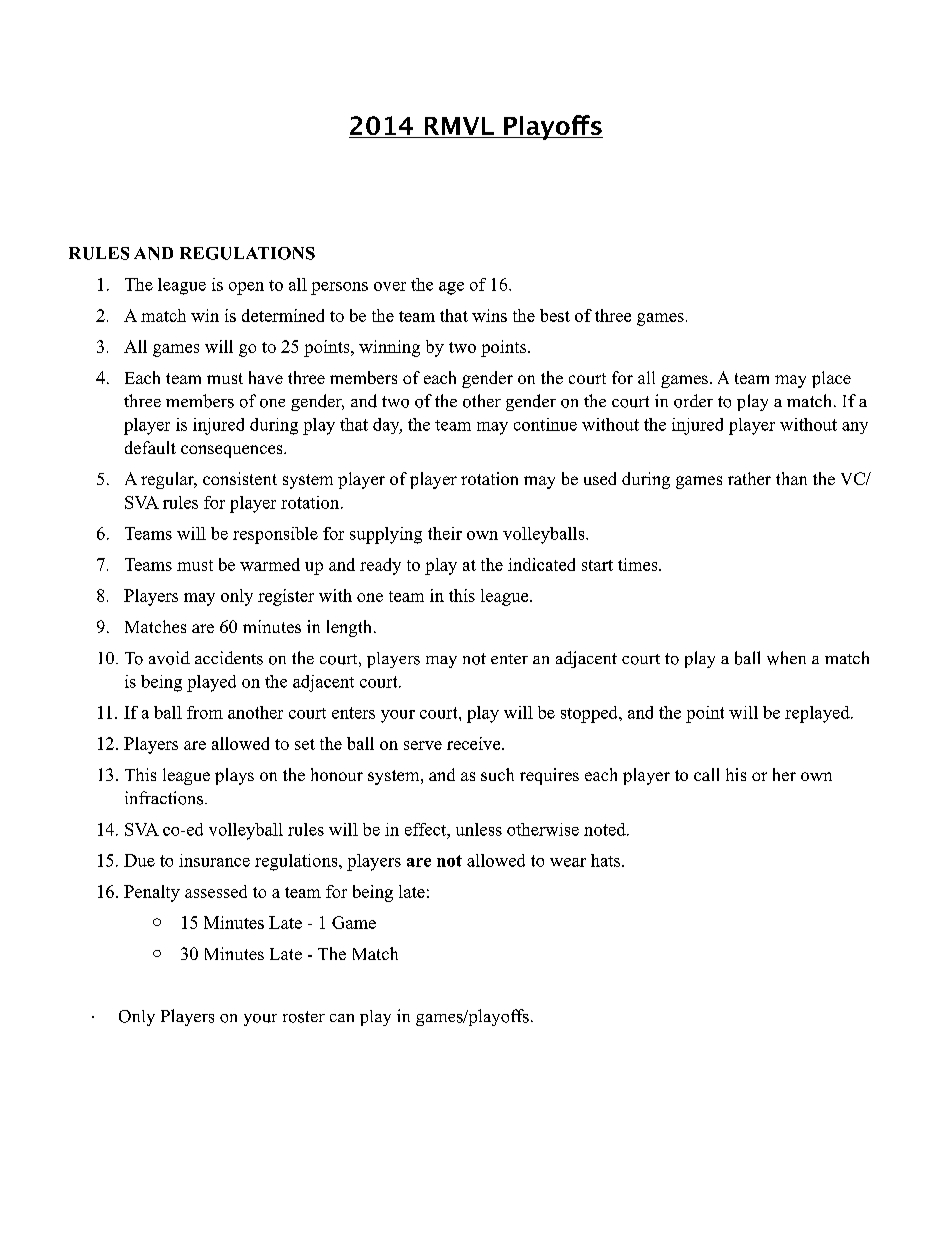 The height and width of the image is (1233, 952). I want to click on rather, so click(749, 478).
